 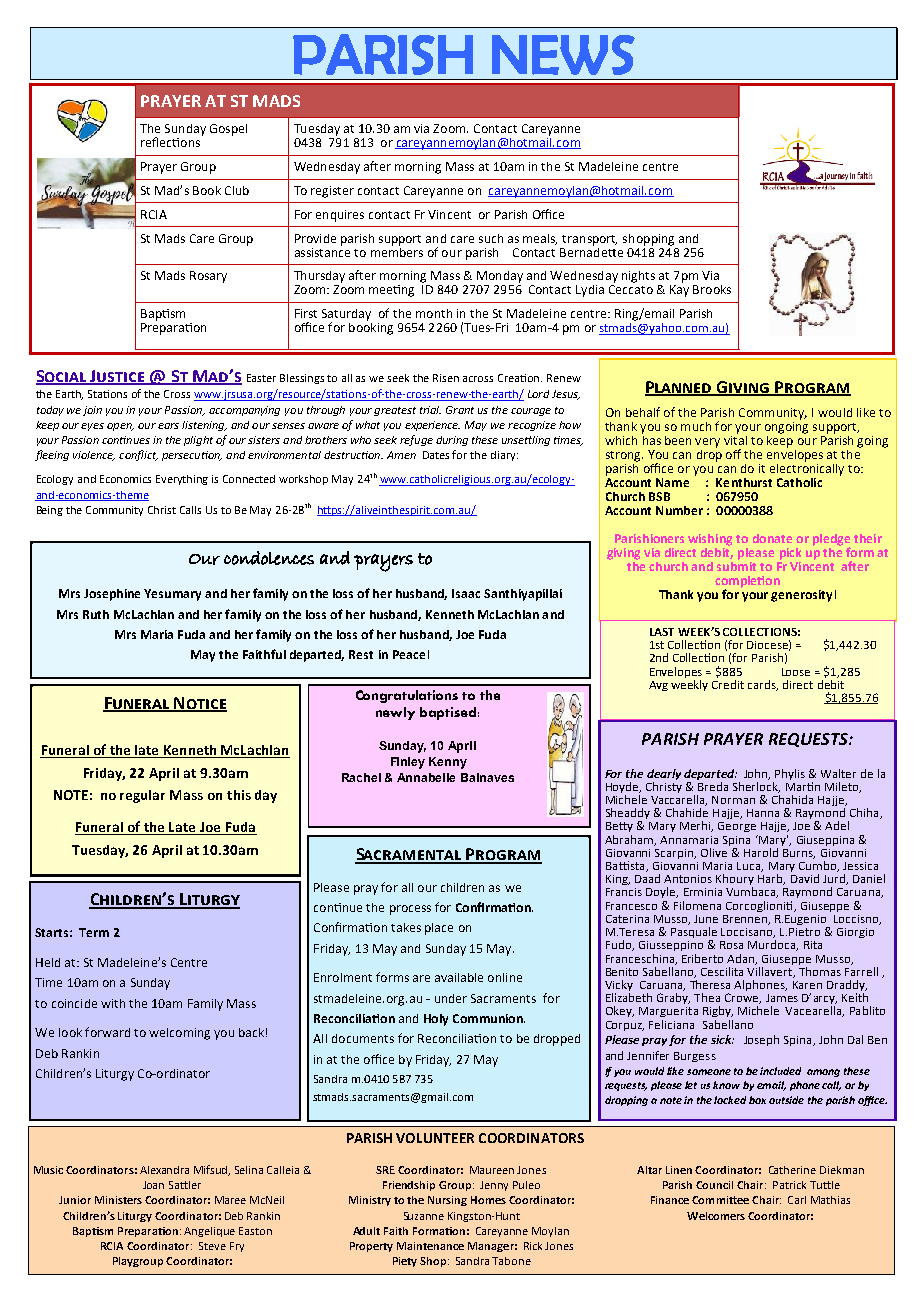 What do you see at coordinates (199, 704) in the image?
I see `Notice` at bounding box center [199, 704].
